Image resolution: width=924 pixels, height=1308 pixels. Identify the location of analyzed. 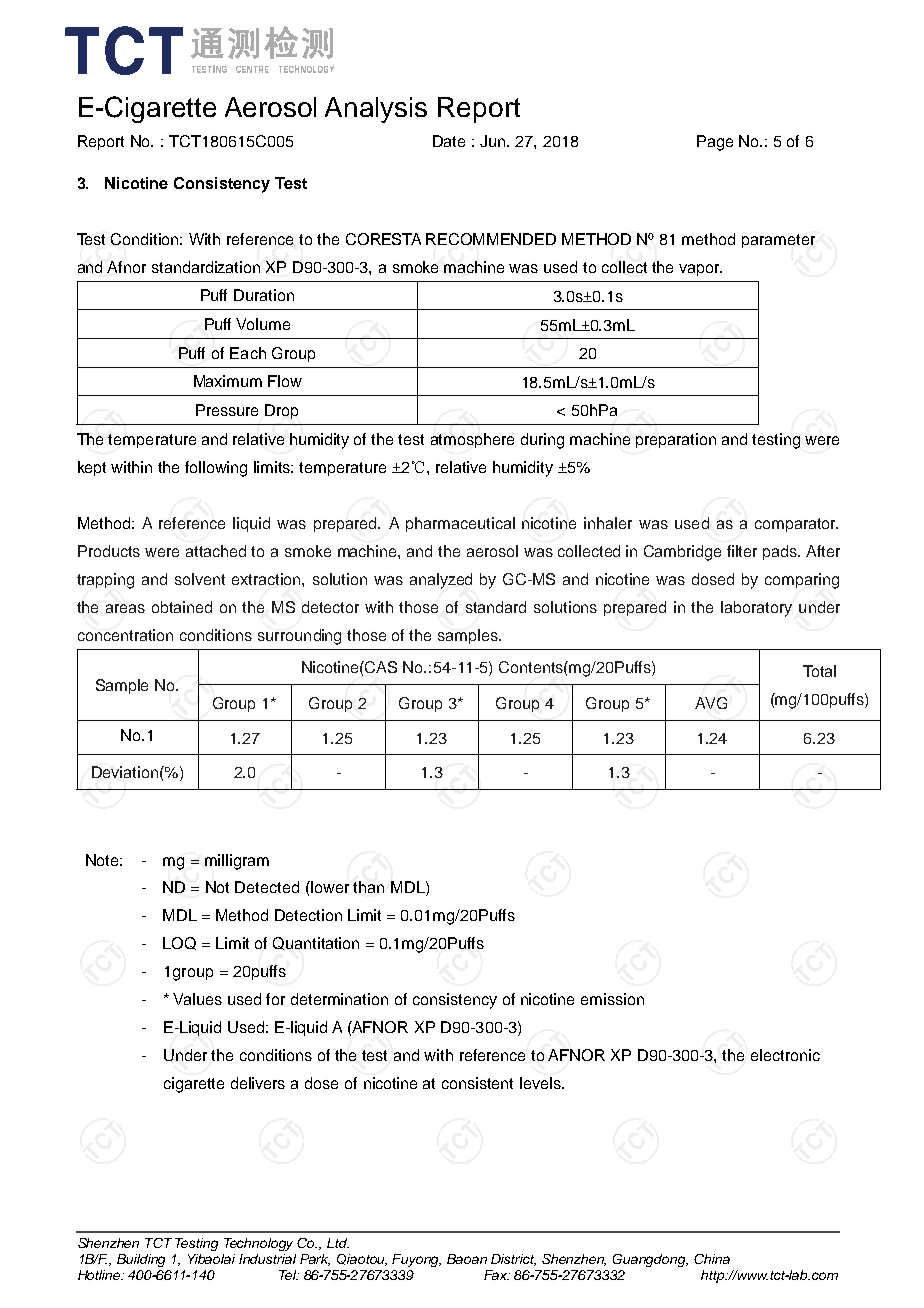
(441, 581).
